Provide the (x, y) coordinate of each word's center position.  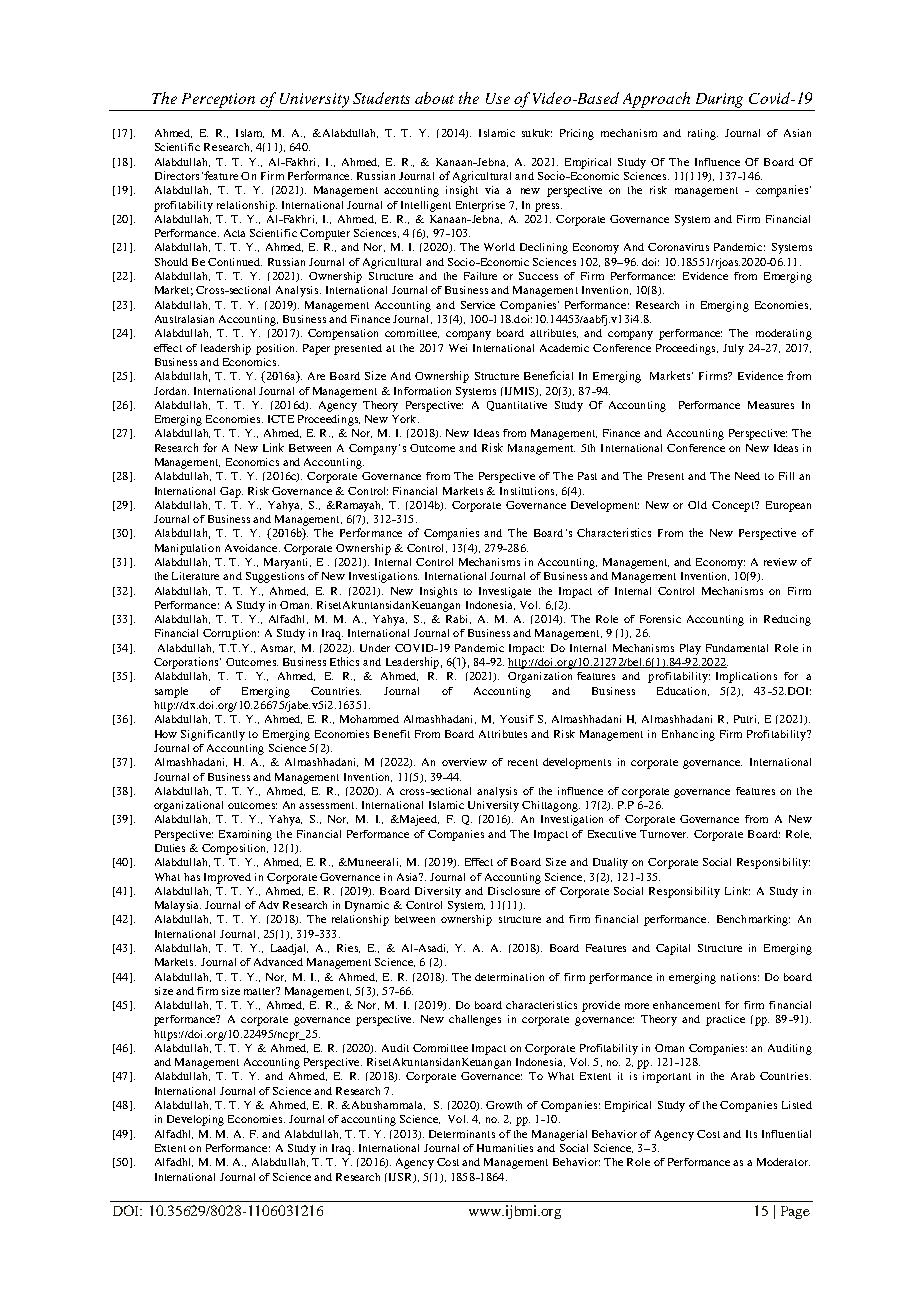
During (719, 100)
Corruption (231, 634)
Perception (218, 100)
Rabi (458, 619)
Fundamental (737, 648)
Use (498, 98)
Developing (195, 1120)
